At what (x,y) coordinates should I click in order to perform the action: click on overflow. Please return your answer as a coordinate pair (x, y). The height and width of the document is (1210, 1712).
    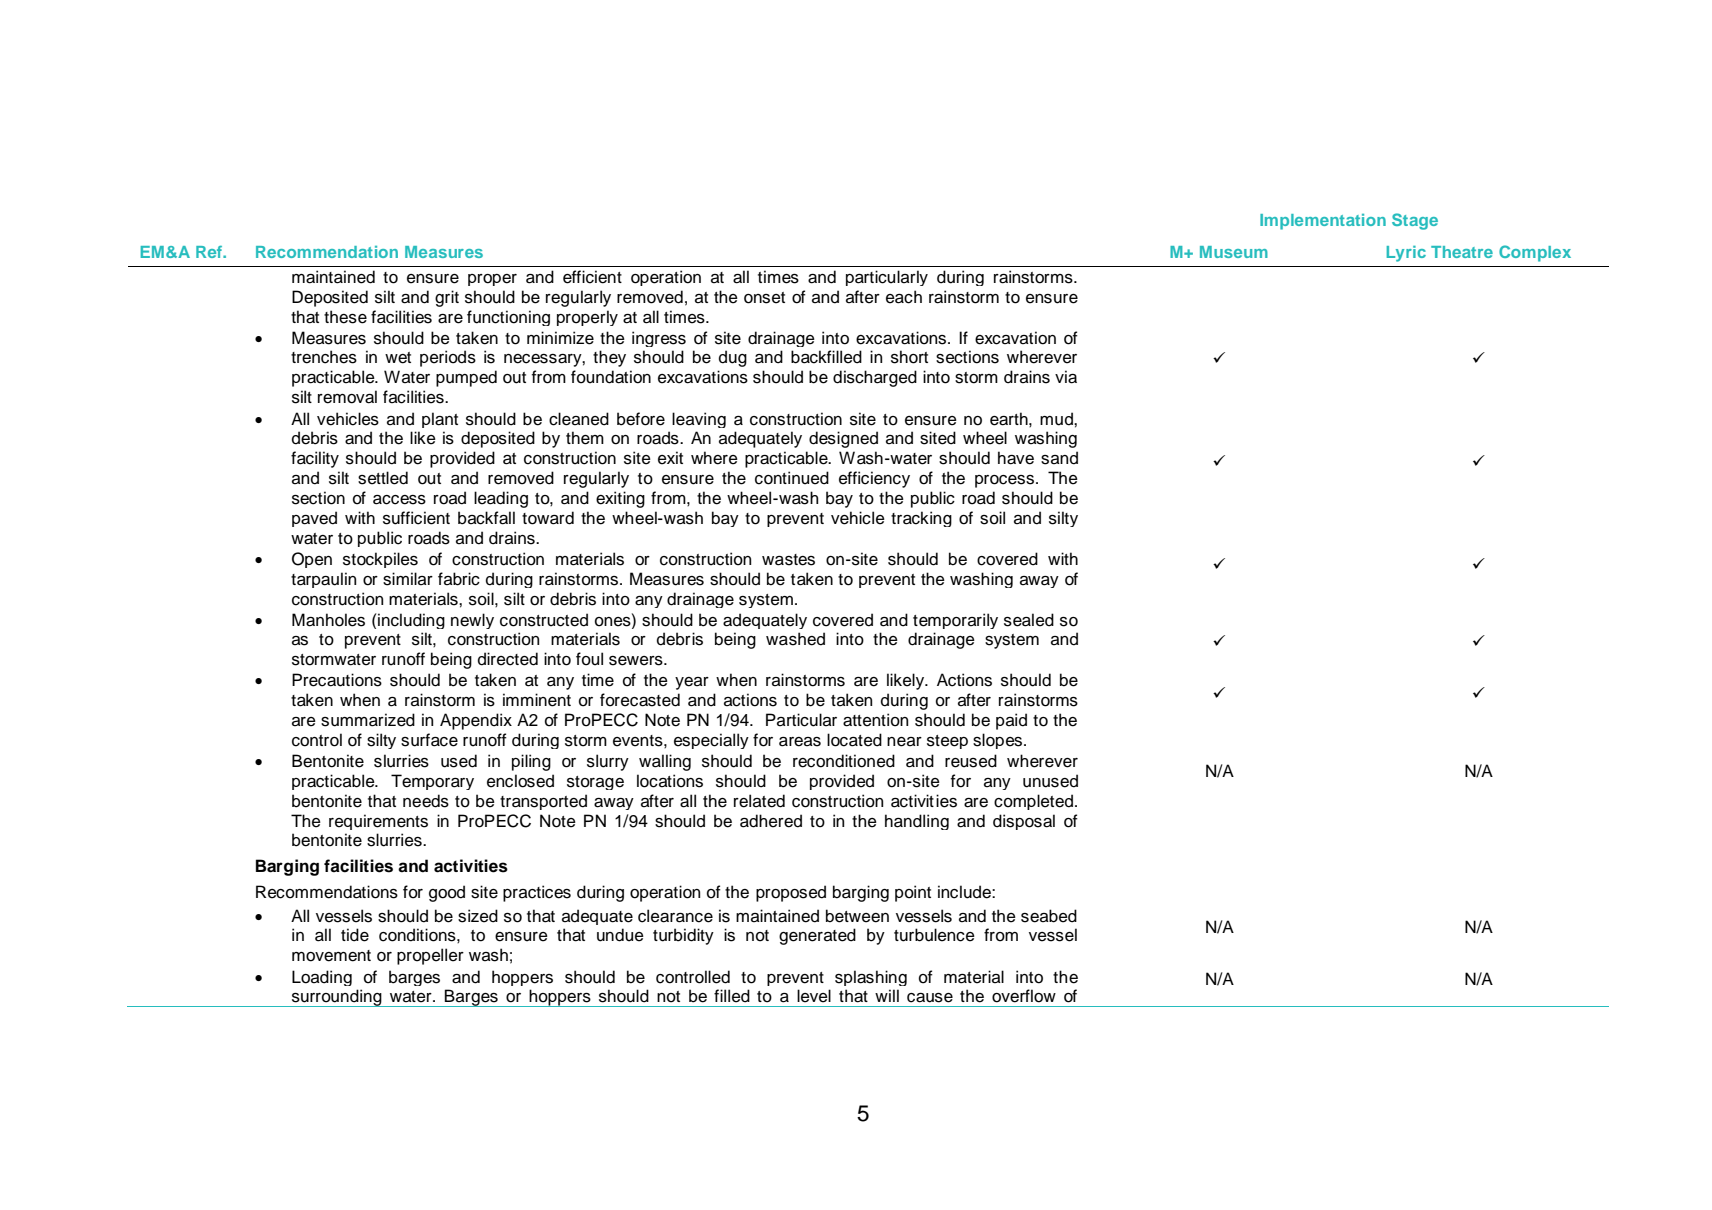
    Looking at the image, I should click on (1024, 996).
